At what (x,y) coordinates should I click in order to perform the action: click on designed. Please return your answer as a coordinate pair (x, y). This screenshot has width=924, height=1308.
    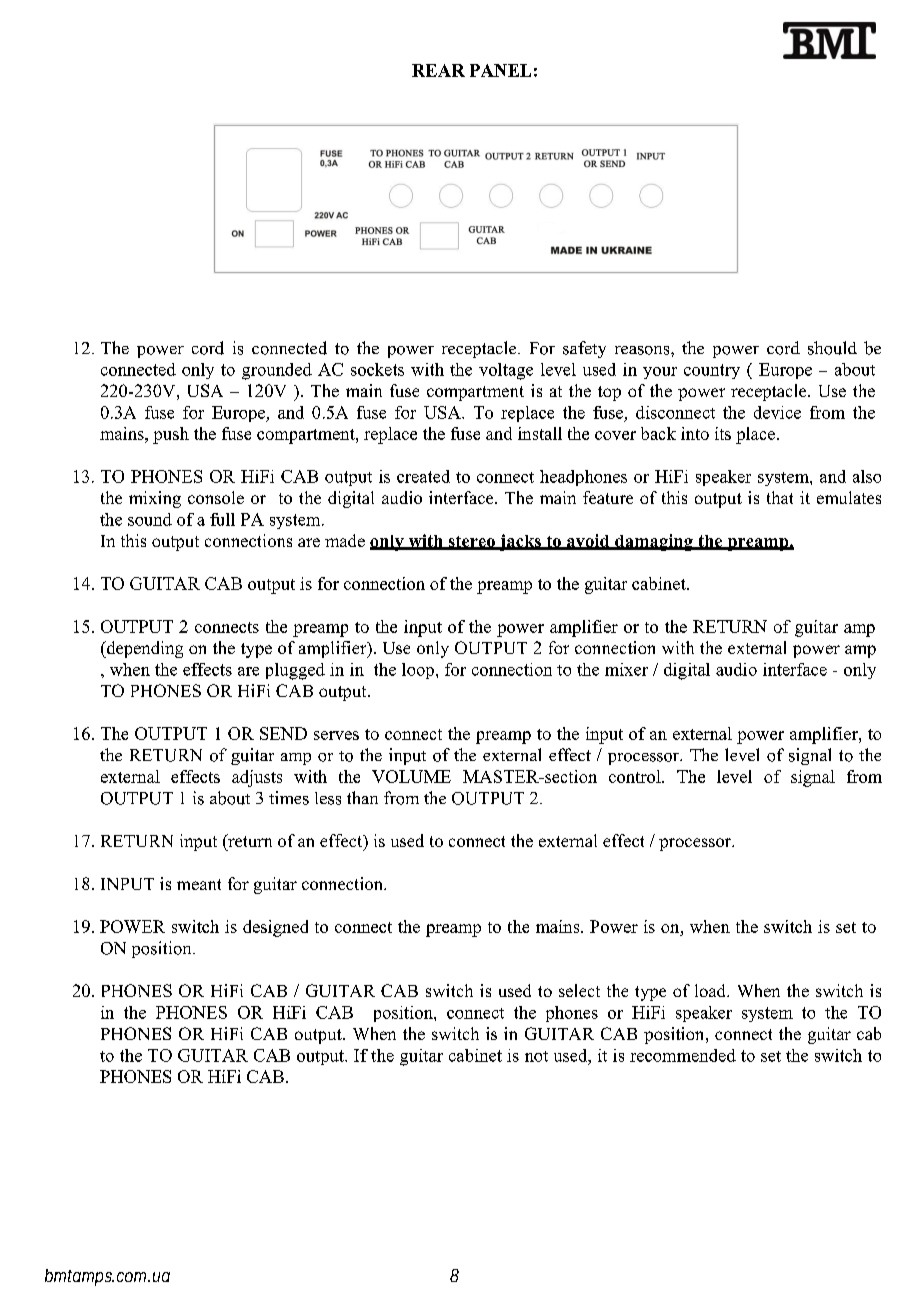
    Looking at the image, I should click on (275, 928).
